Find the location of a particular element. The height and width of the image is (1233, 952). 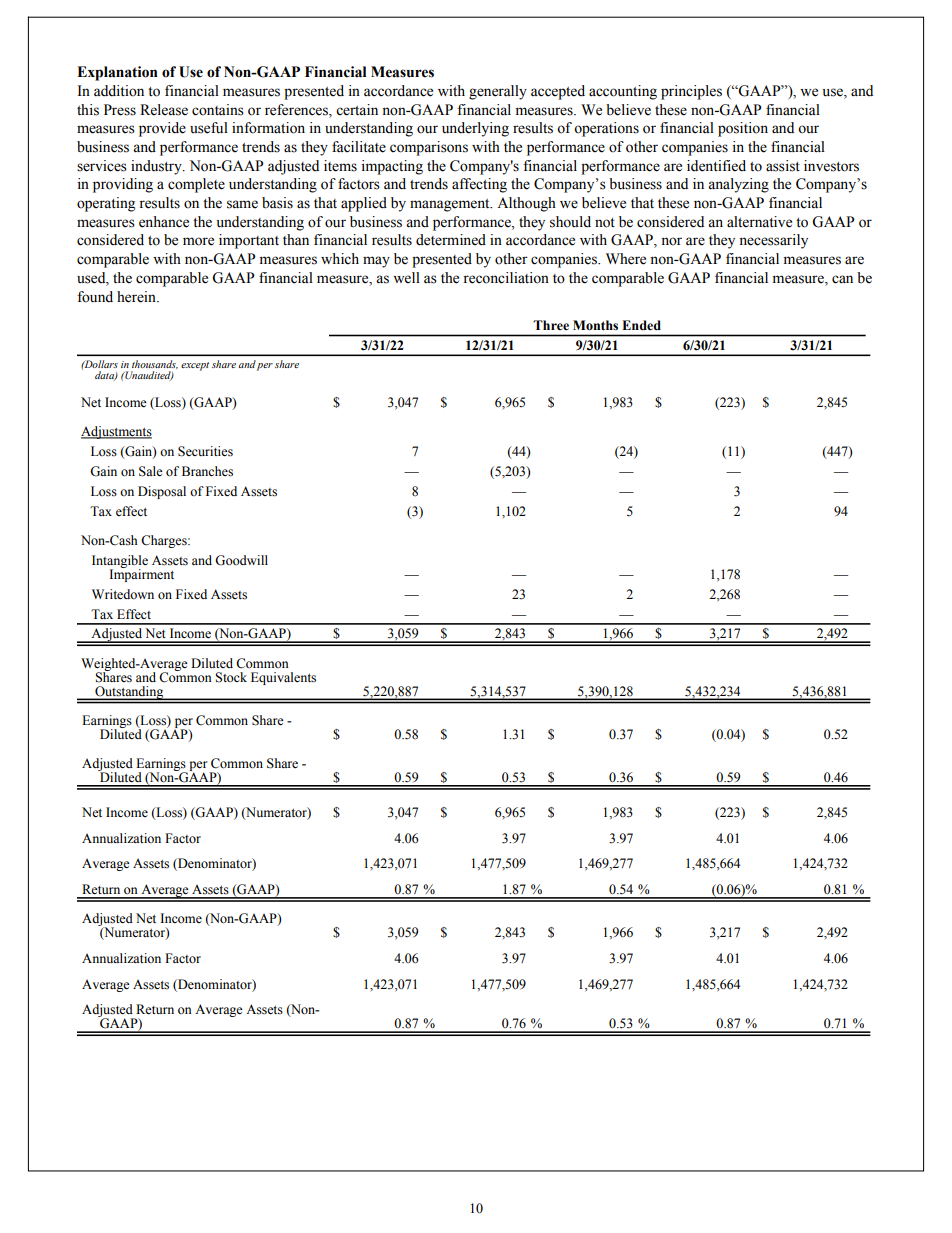

Stock is located at coordinates (231, 677).
